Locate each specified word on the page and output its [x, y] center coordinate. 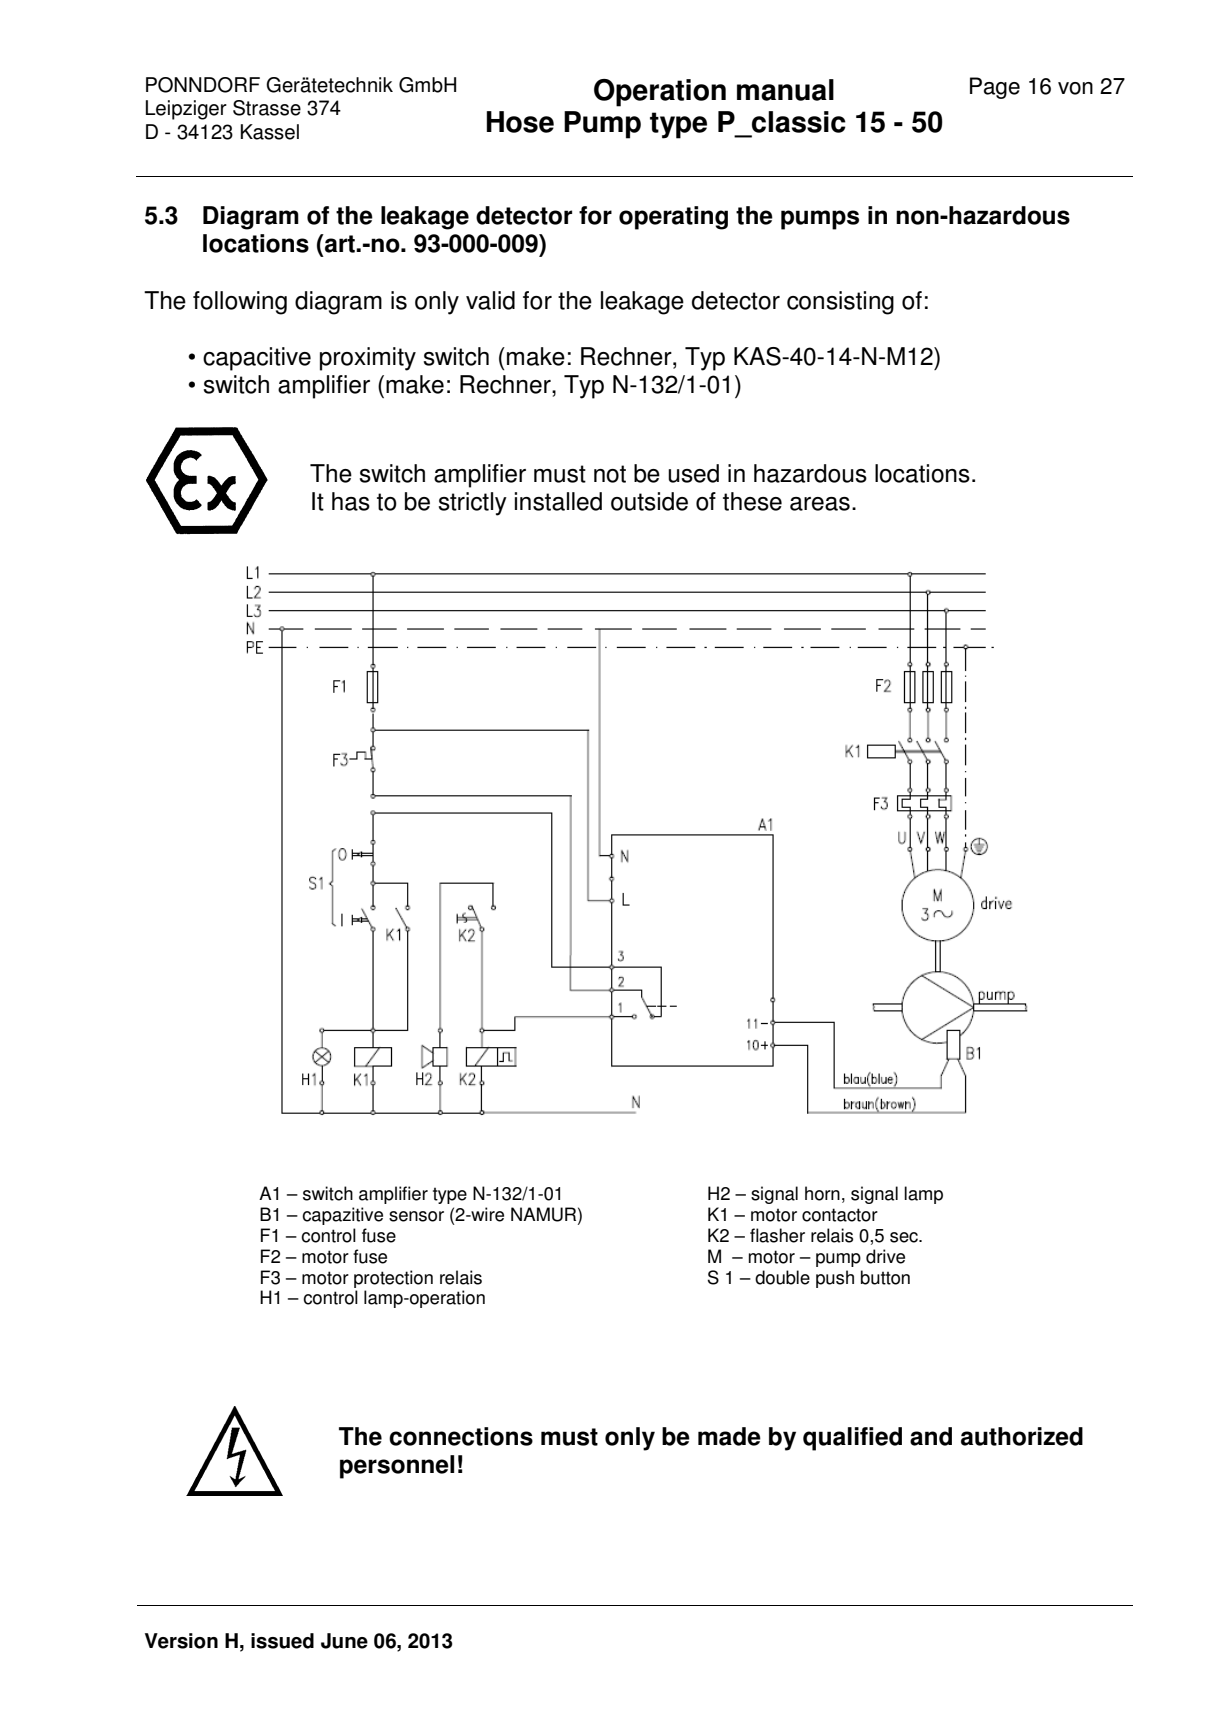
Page [995, 88]
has [351, 501]
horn [822, 1193]
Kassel [270, 132]
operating [673, 218]
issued [282, 1641]
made [729, 1436]
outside [649, 501]
